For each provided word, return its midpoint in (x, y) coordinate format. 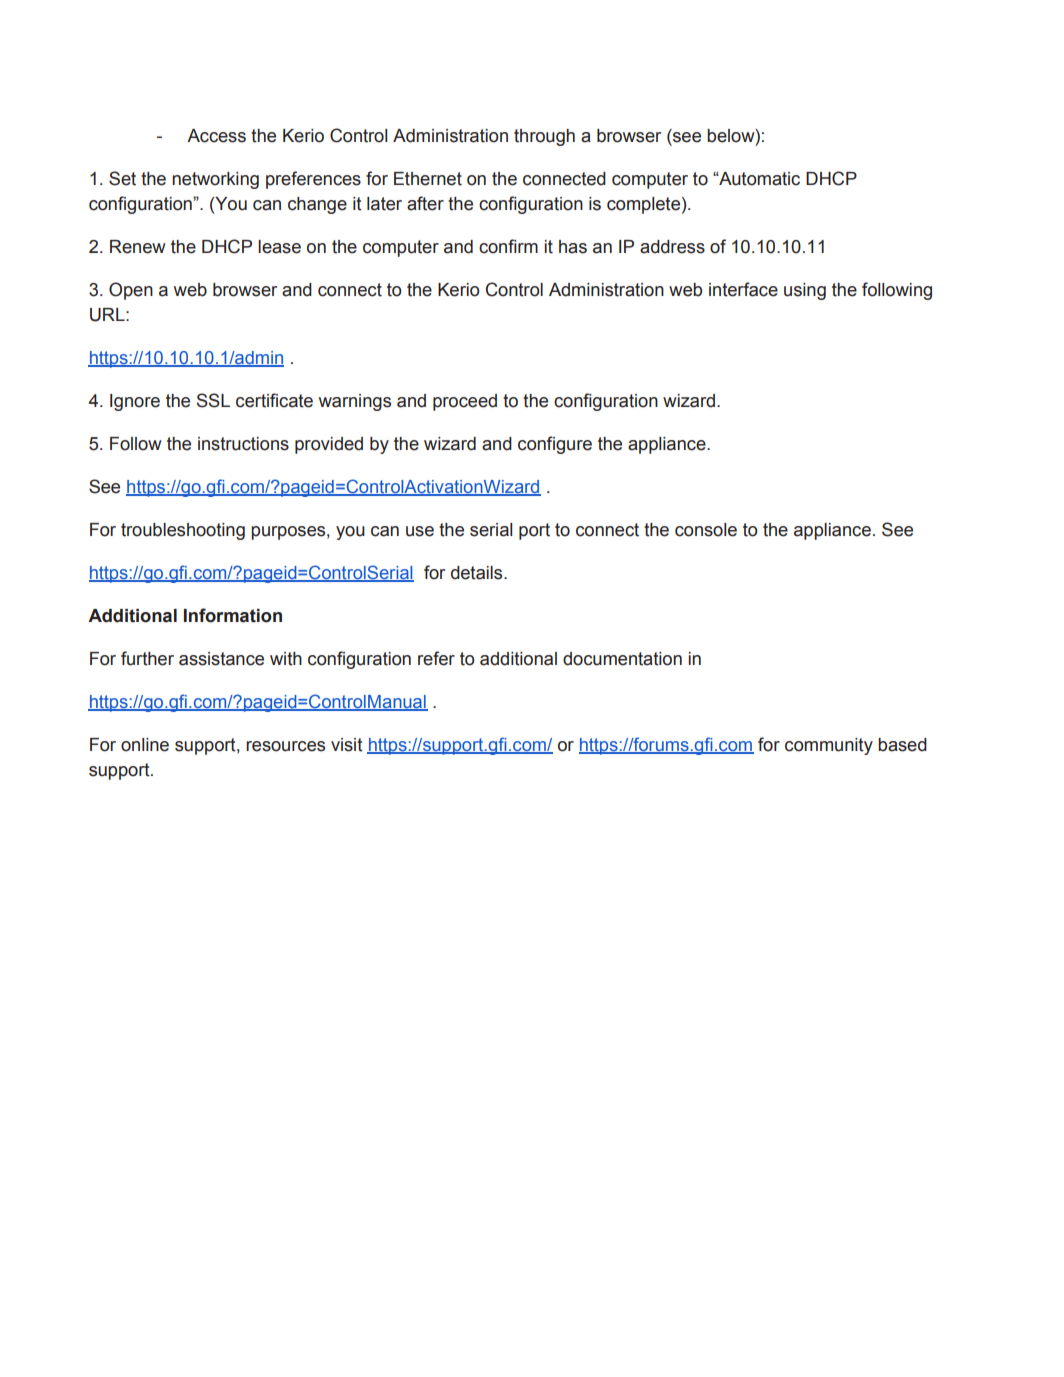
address (672, 247)
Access (216, 136)
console (706, 530)
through (544, 137)
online (145, 745)
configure (555, 445)
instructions (243, 444)
